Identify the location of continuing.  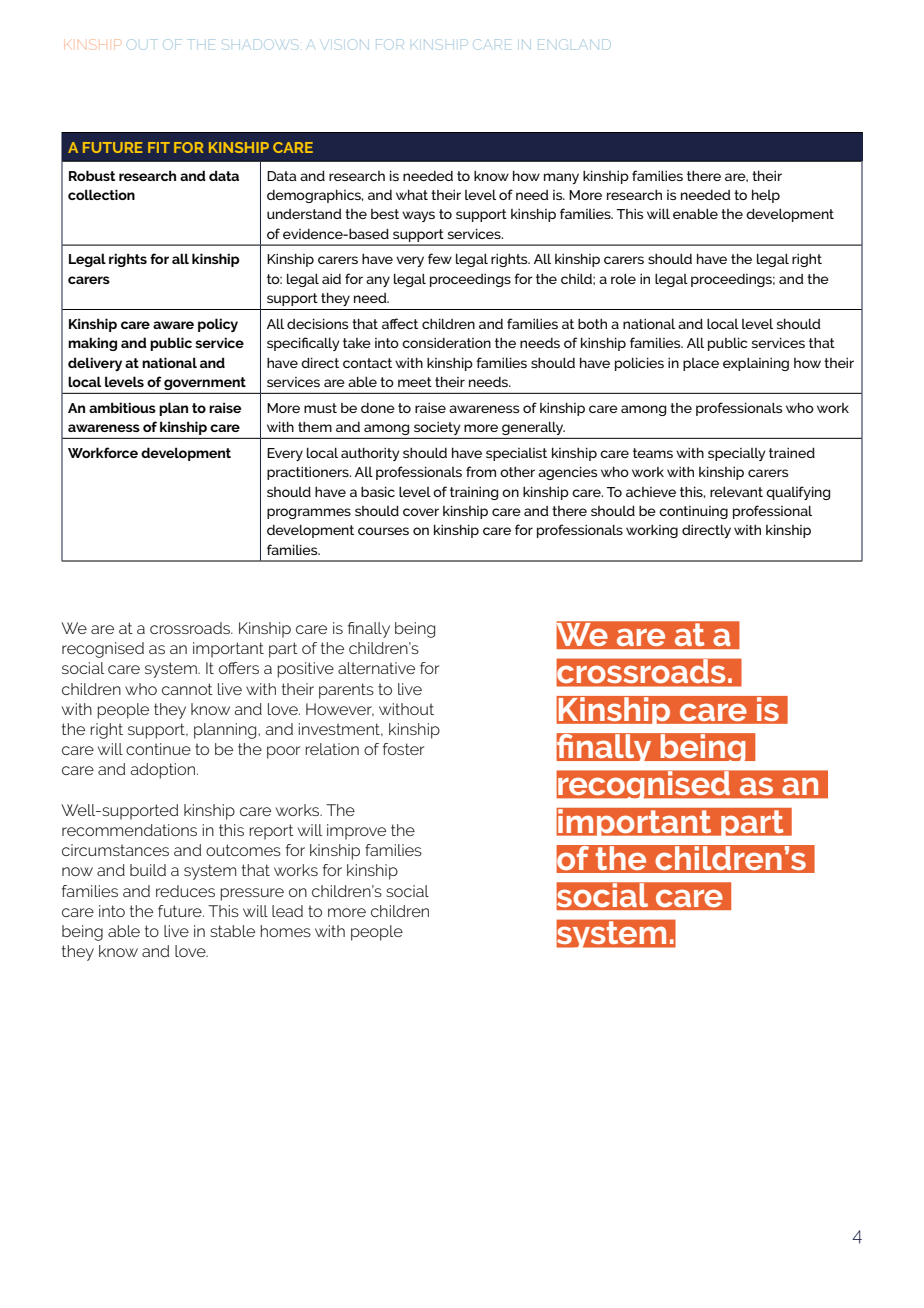
(693, 512).
